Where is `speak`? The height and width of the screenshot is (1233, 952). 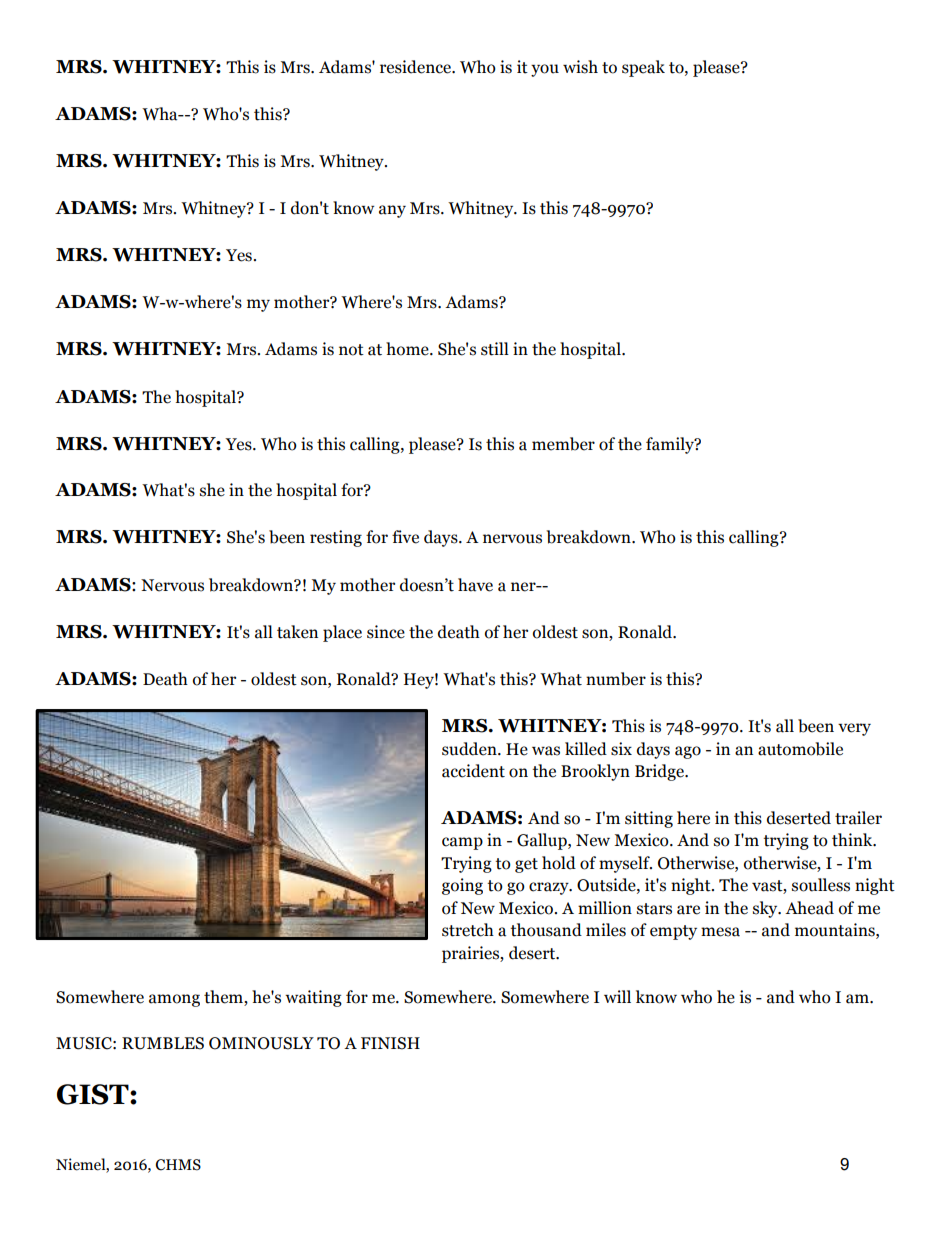
speak is located at coordinates (643, 68).
